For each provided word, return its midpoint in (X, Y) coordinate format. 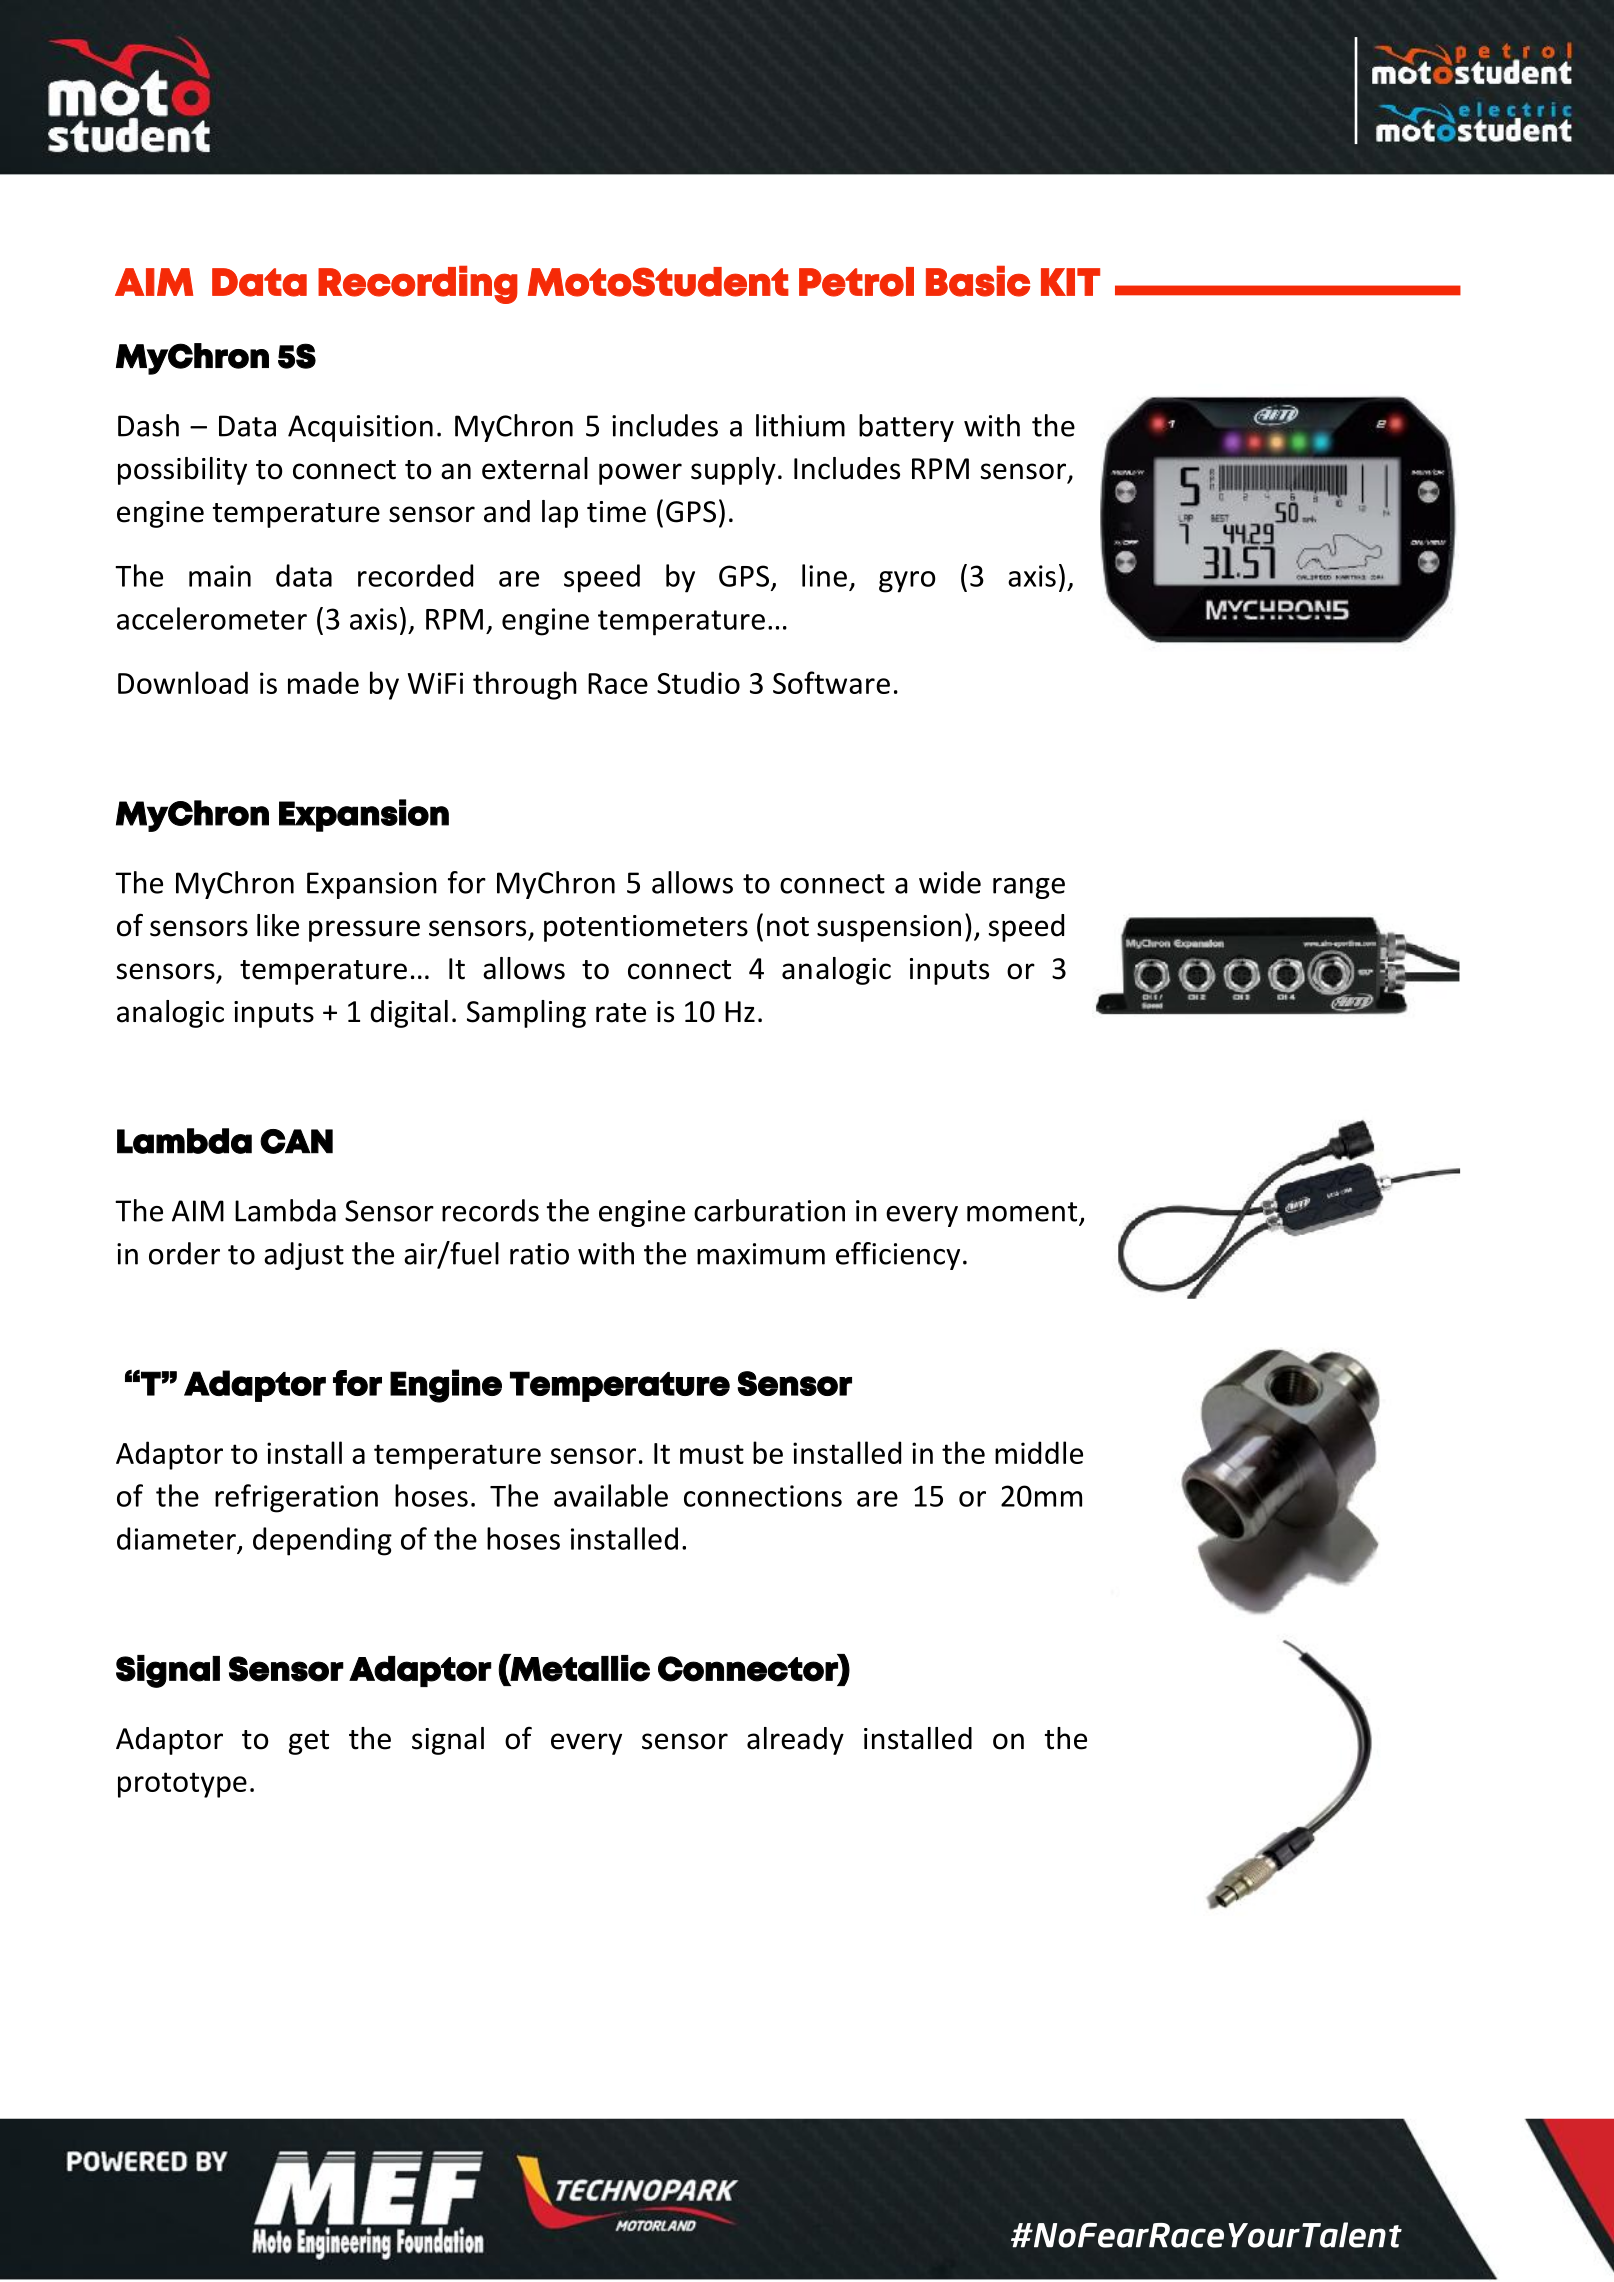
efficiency (898, 1256)
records (490, 1210)
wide (950, 882)
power (640, 474)
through (525, 685)
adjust (304, 1256)
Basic (978, 281)
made (323, 682)
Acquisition (360, 428)
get (309, 1742)
